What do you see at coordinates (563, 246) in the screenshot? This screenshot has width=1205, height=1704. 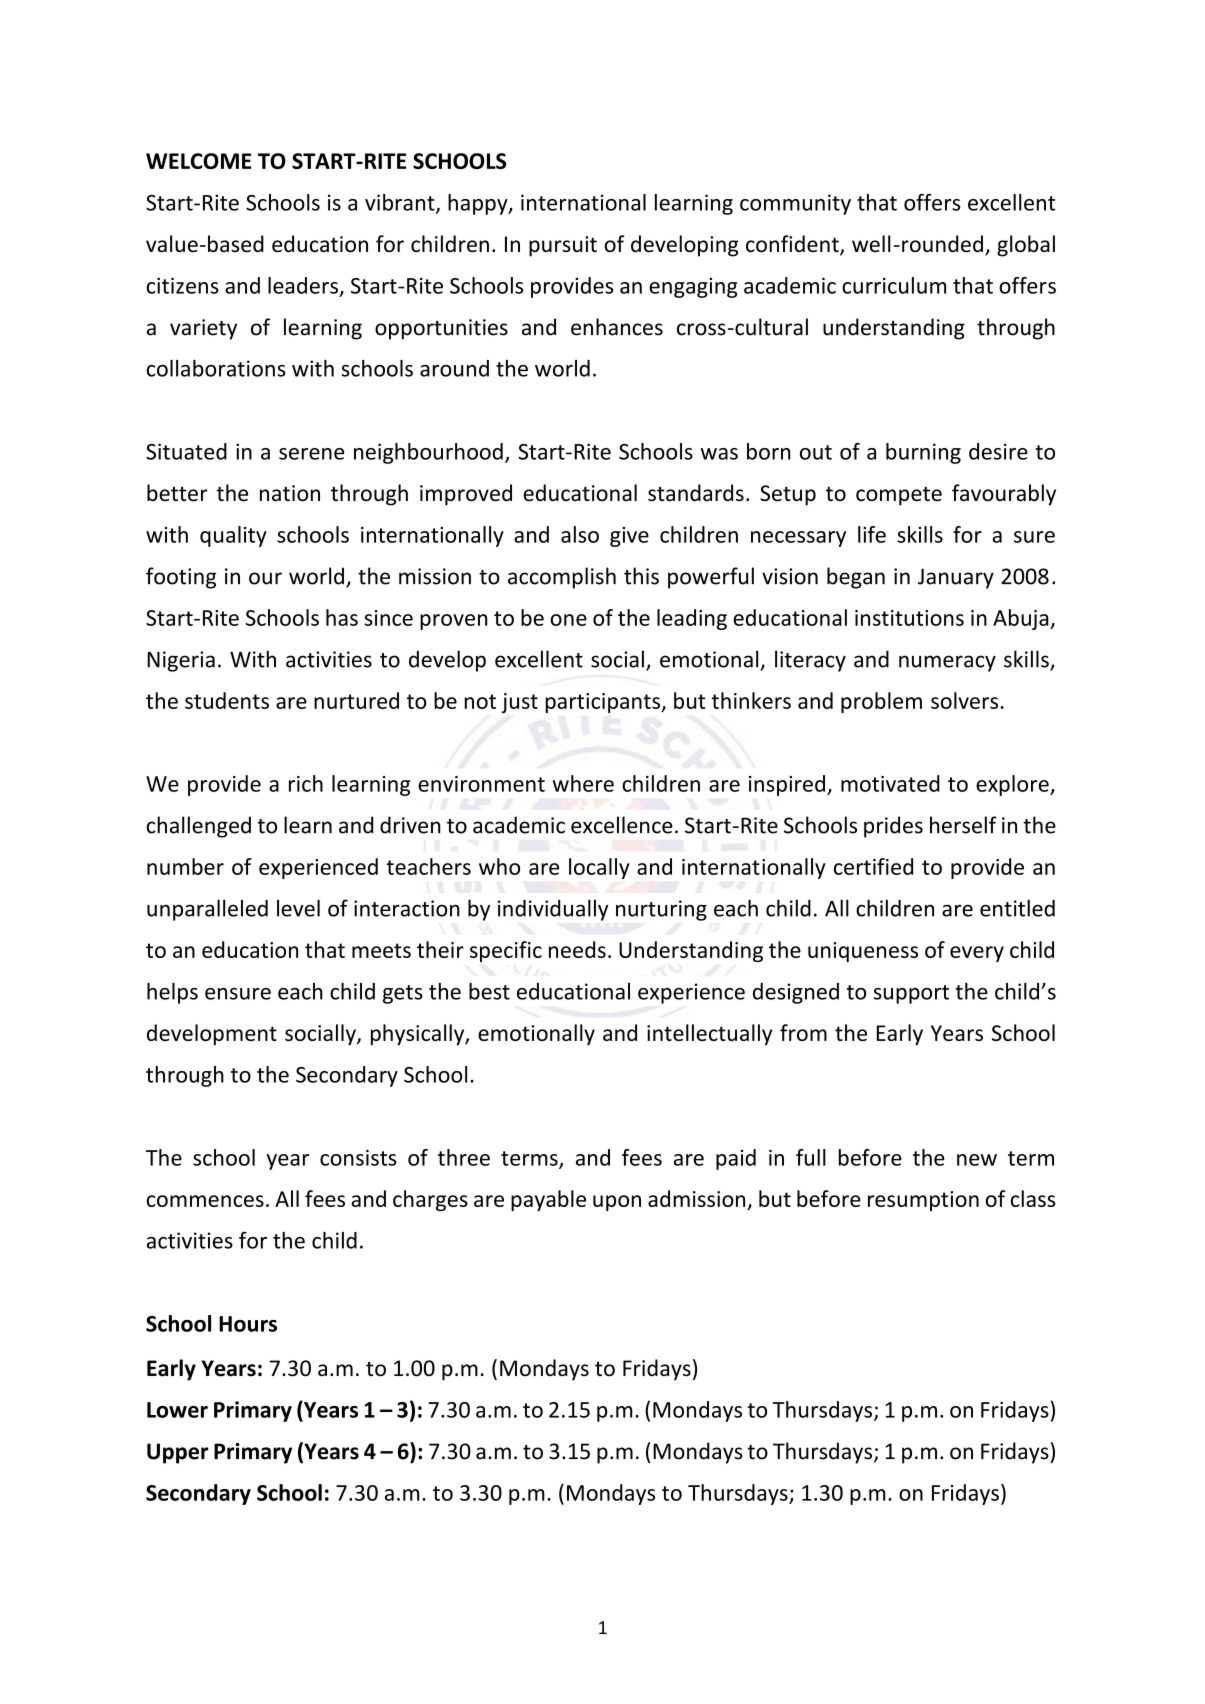 I see `pursuit` at bounding box center [563, 246].
